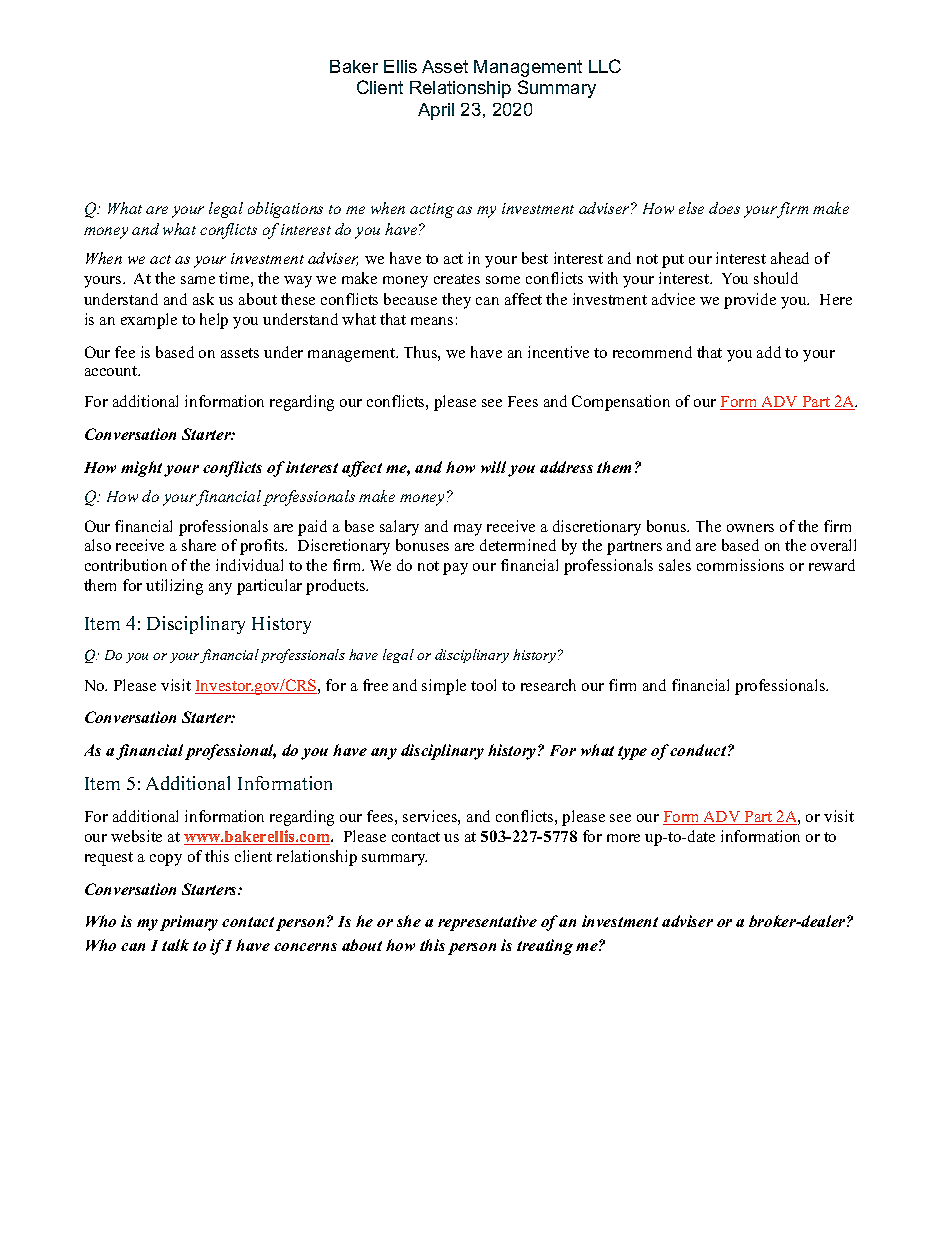 The width and height of the screenshot is (952, 1233). I want to click on representative, so click(487, 923).
